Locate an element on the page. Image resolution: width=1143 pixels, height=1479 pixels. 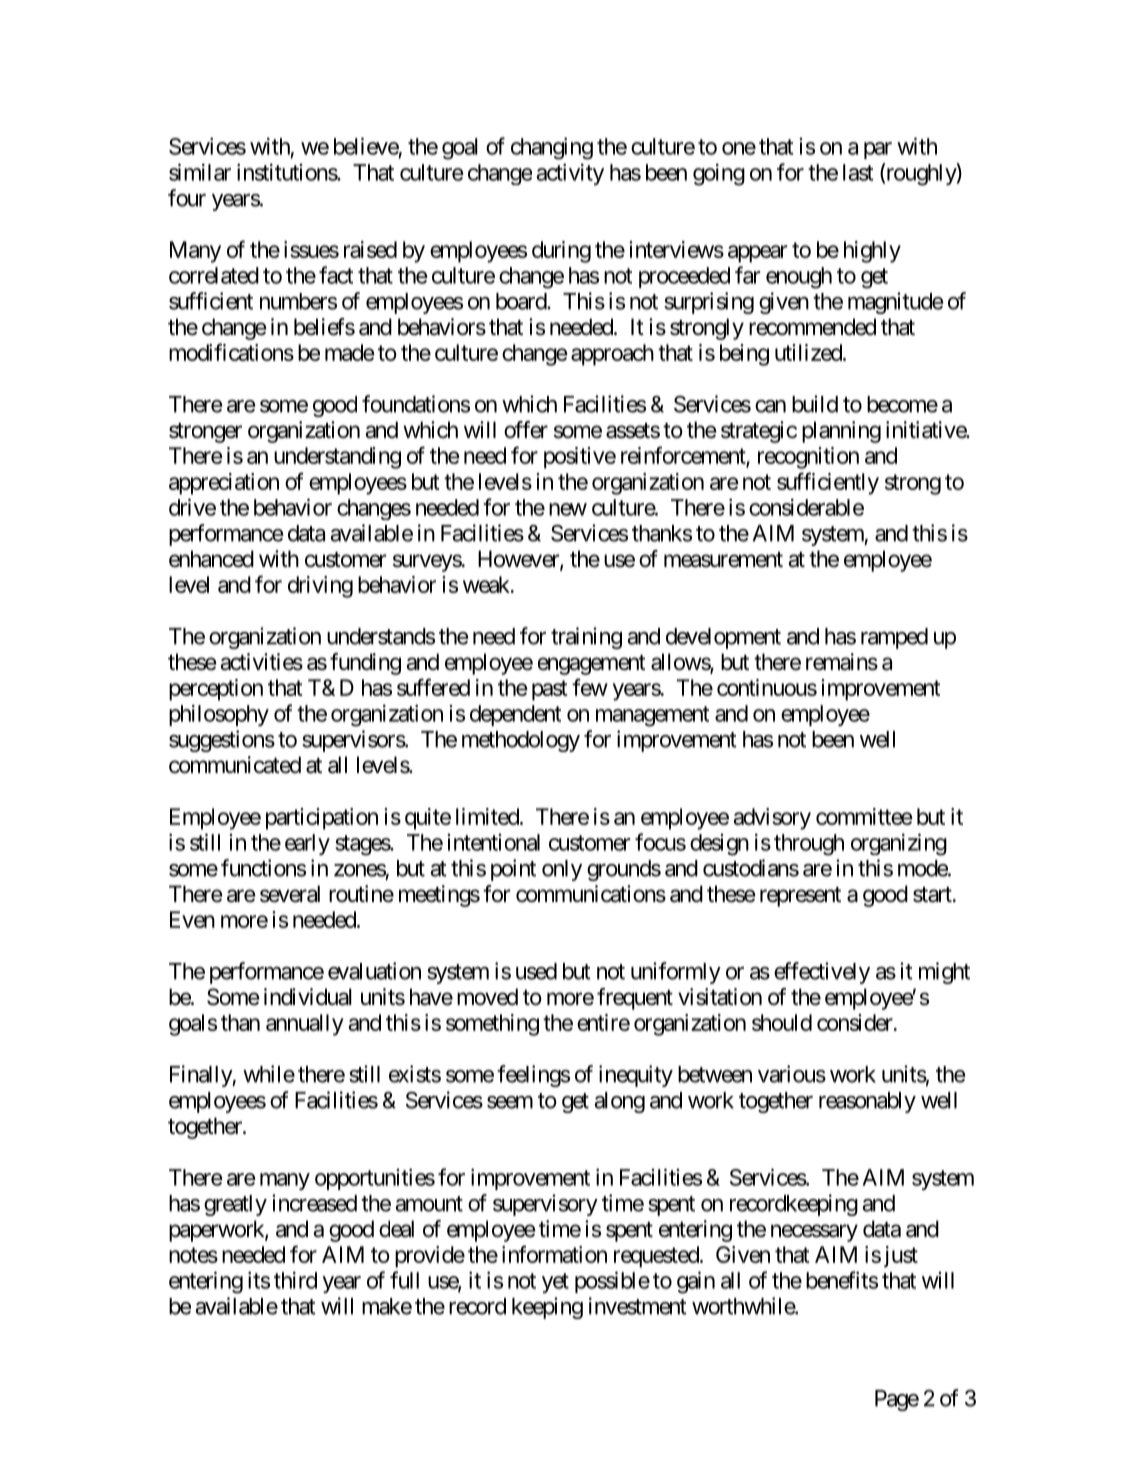
represent is located at coordinates (800, 897).
